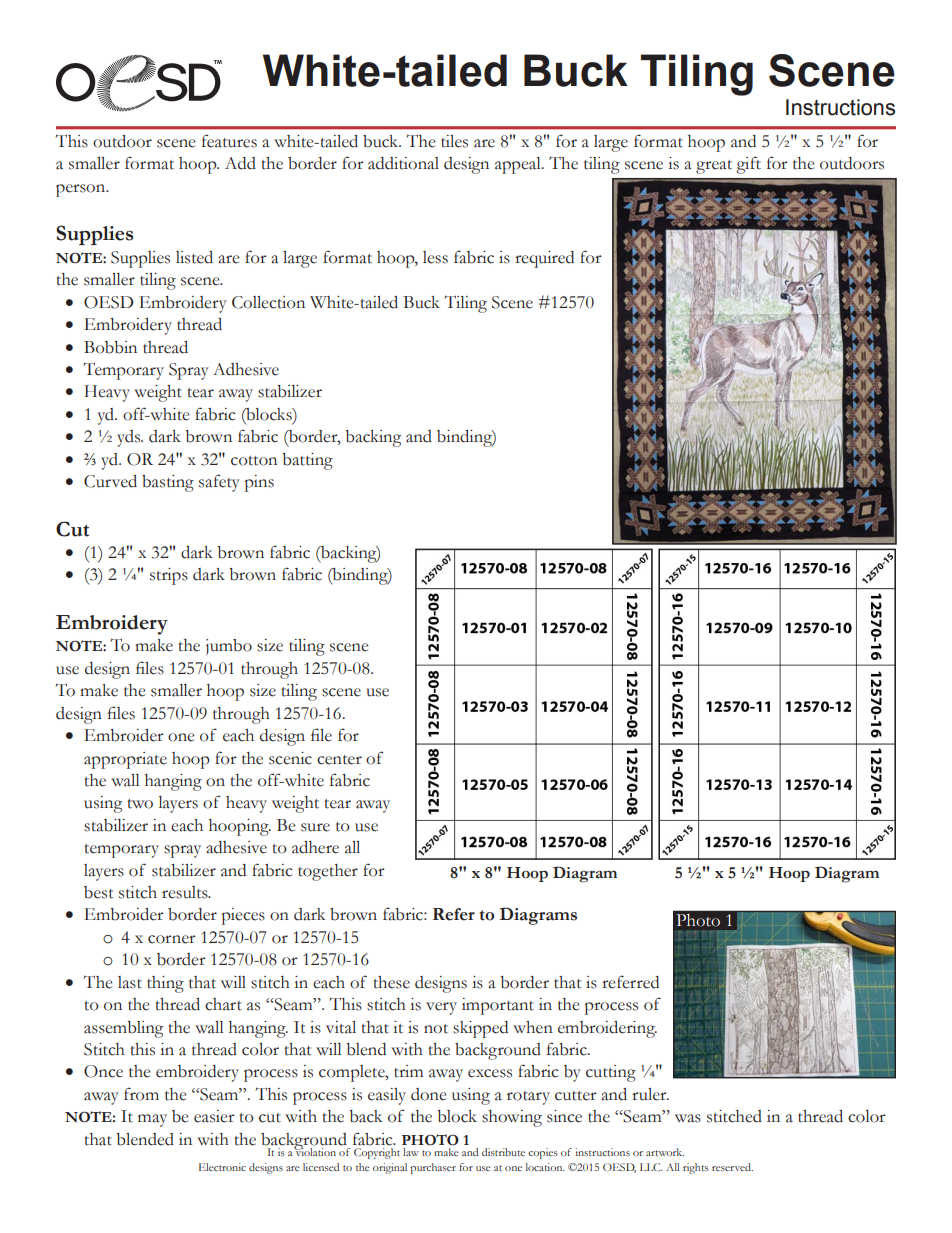 The width and height of the screenshot is (952, 1233). Describe the element at coordinates (152, 1120) in the screenshot. I see `may` at that location.
